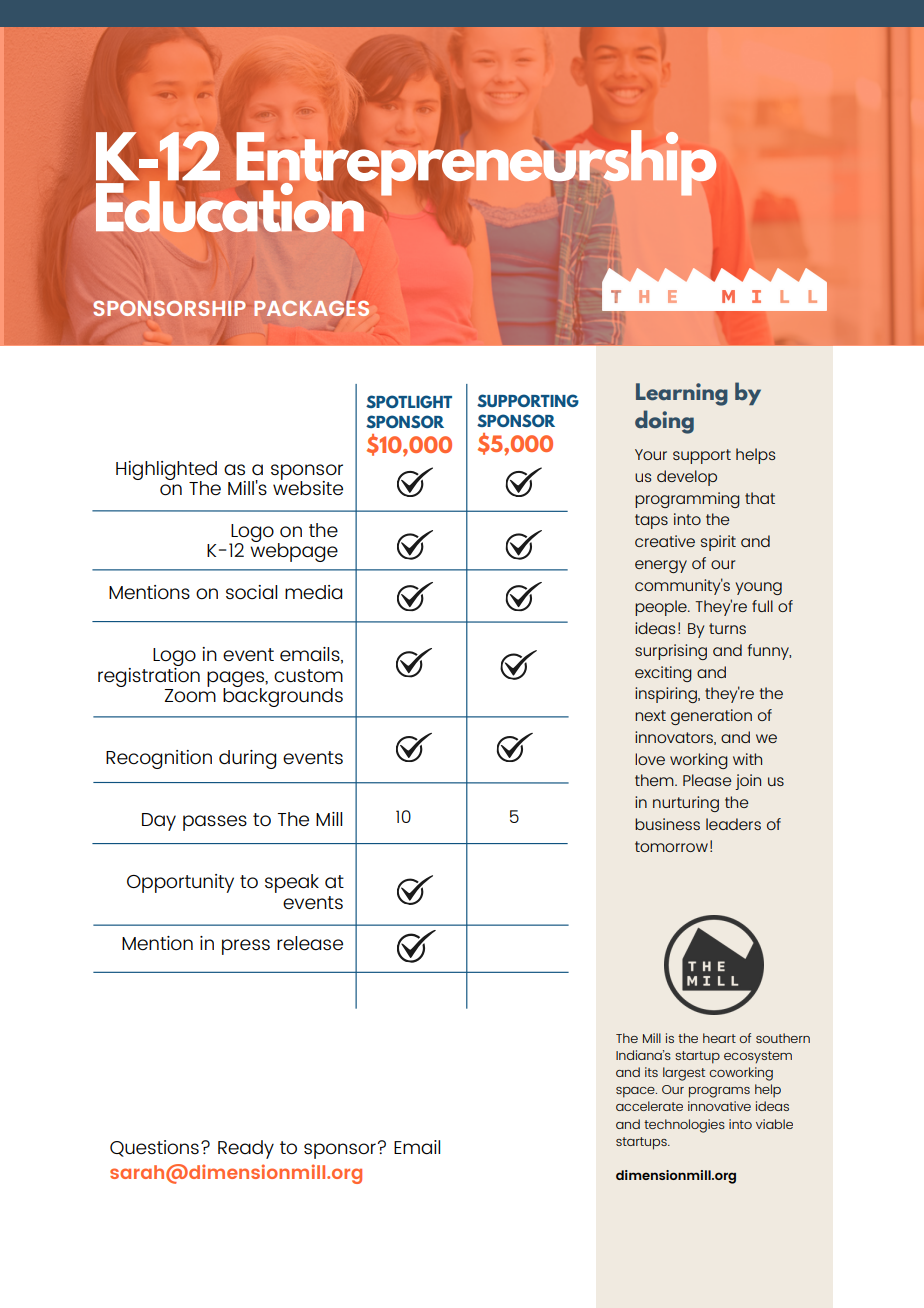 This document has height=1308, width=924. I want to click on Learning, so click(682, 394).
